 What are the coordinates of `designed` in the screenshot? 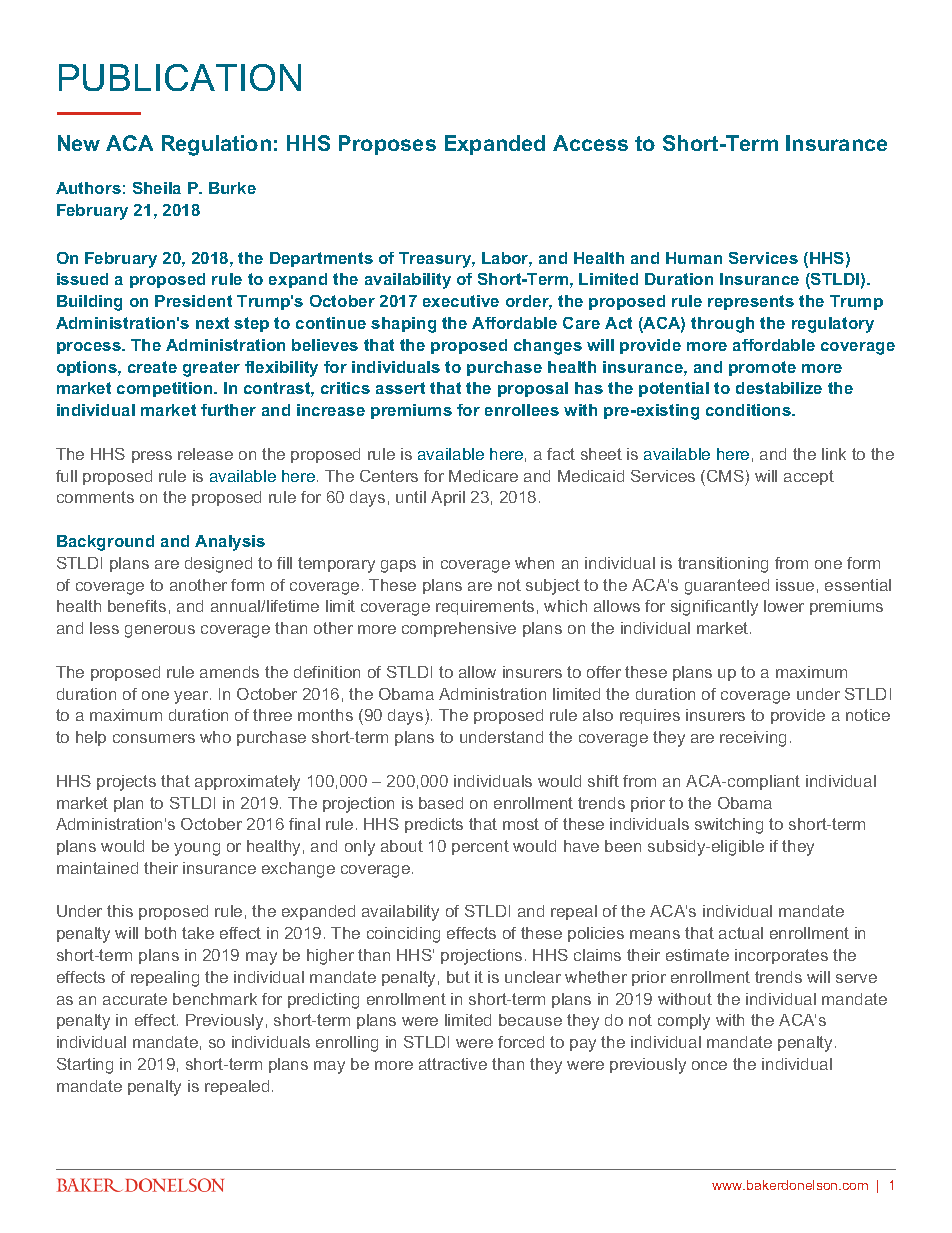 It's located at (218, 565).
